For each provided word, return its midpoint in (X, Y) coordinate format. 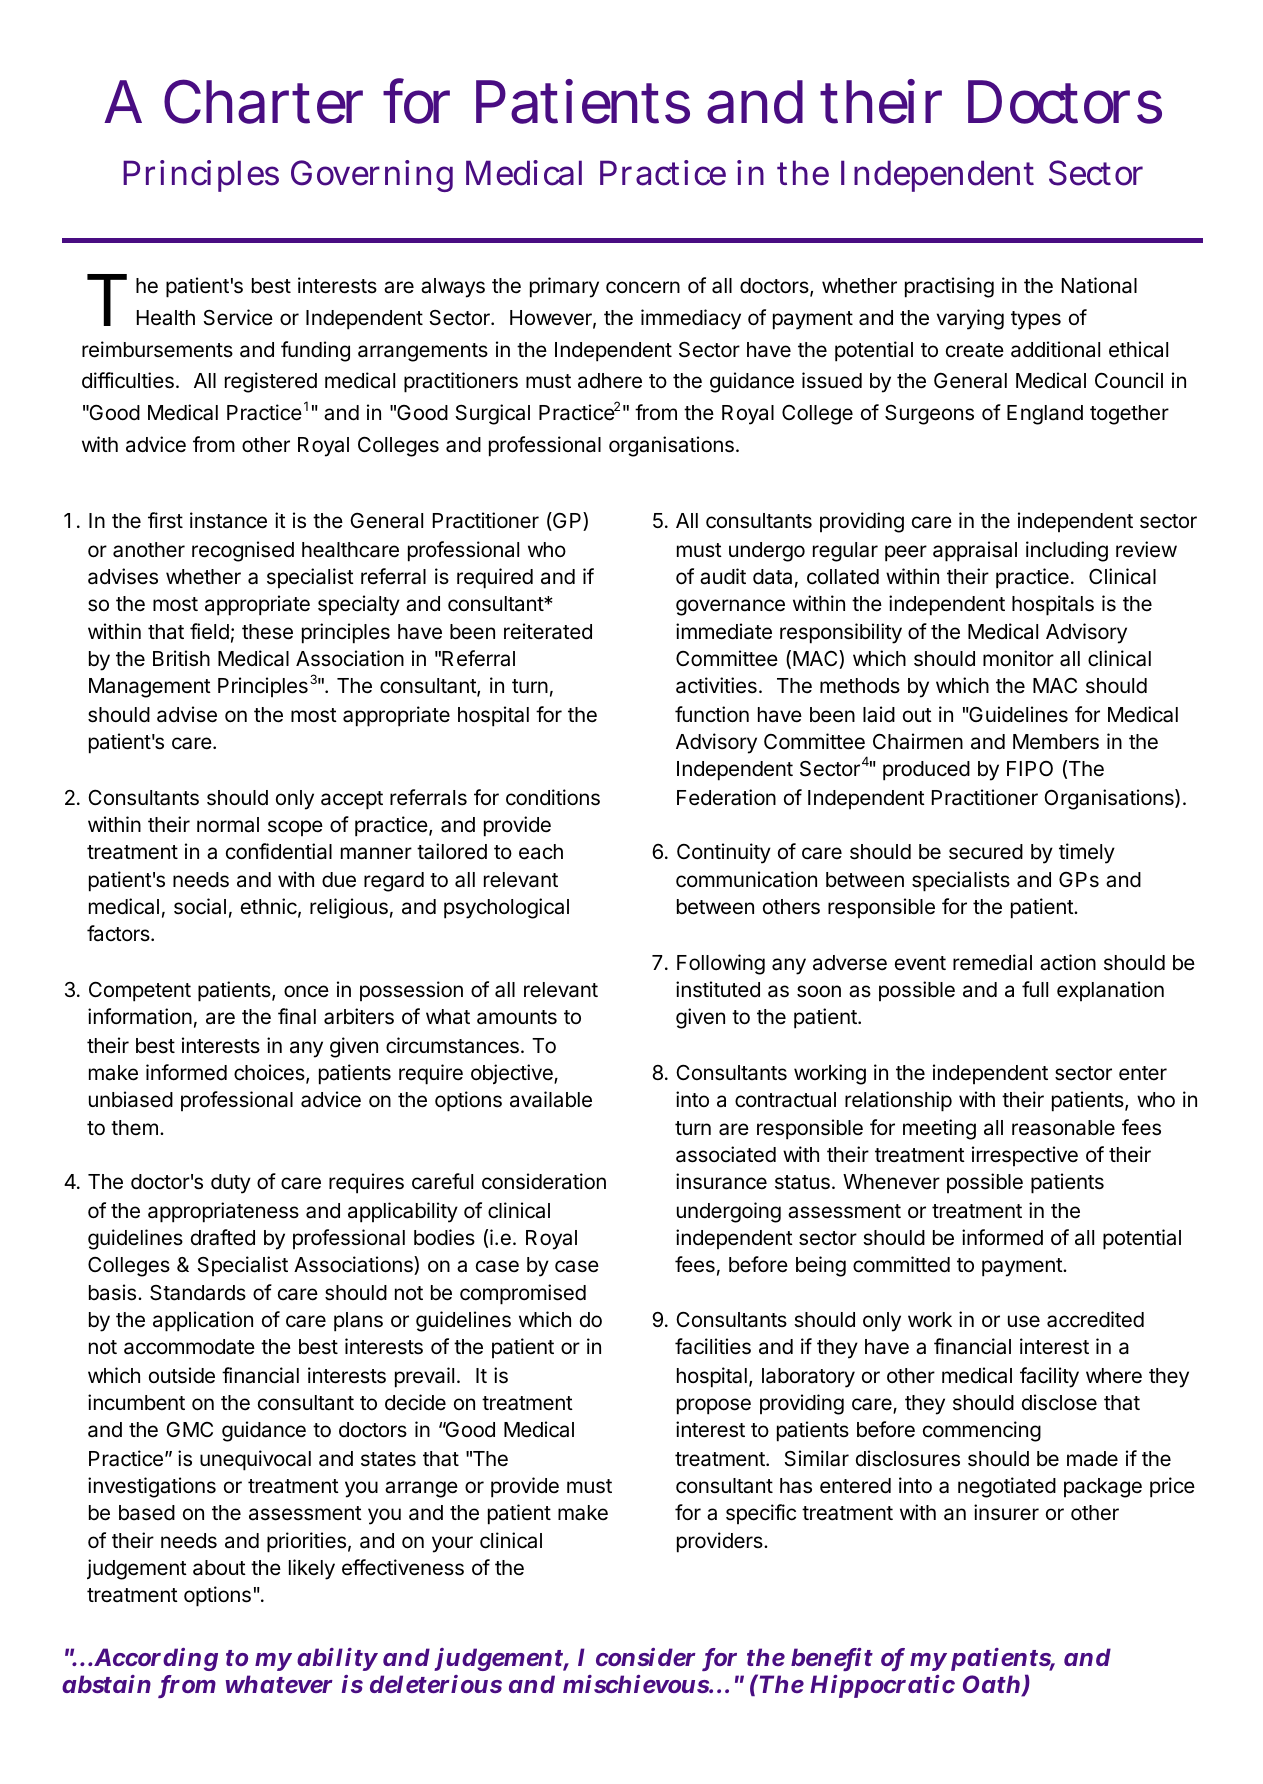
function (712, 714)
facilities (713, 1346)
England (1045, 415)
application (203, 1321)
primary (564, 287)
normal (228, 825)
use (1024, 1321)
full (1035, 989)
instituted (718, 989)
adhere (610, 381)
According (156, 1659)
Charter (263, 101)
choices (270, 1073)
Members (1056, 742)
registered (271, 382)
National (1099, 285)
